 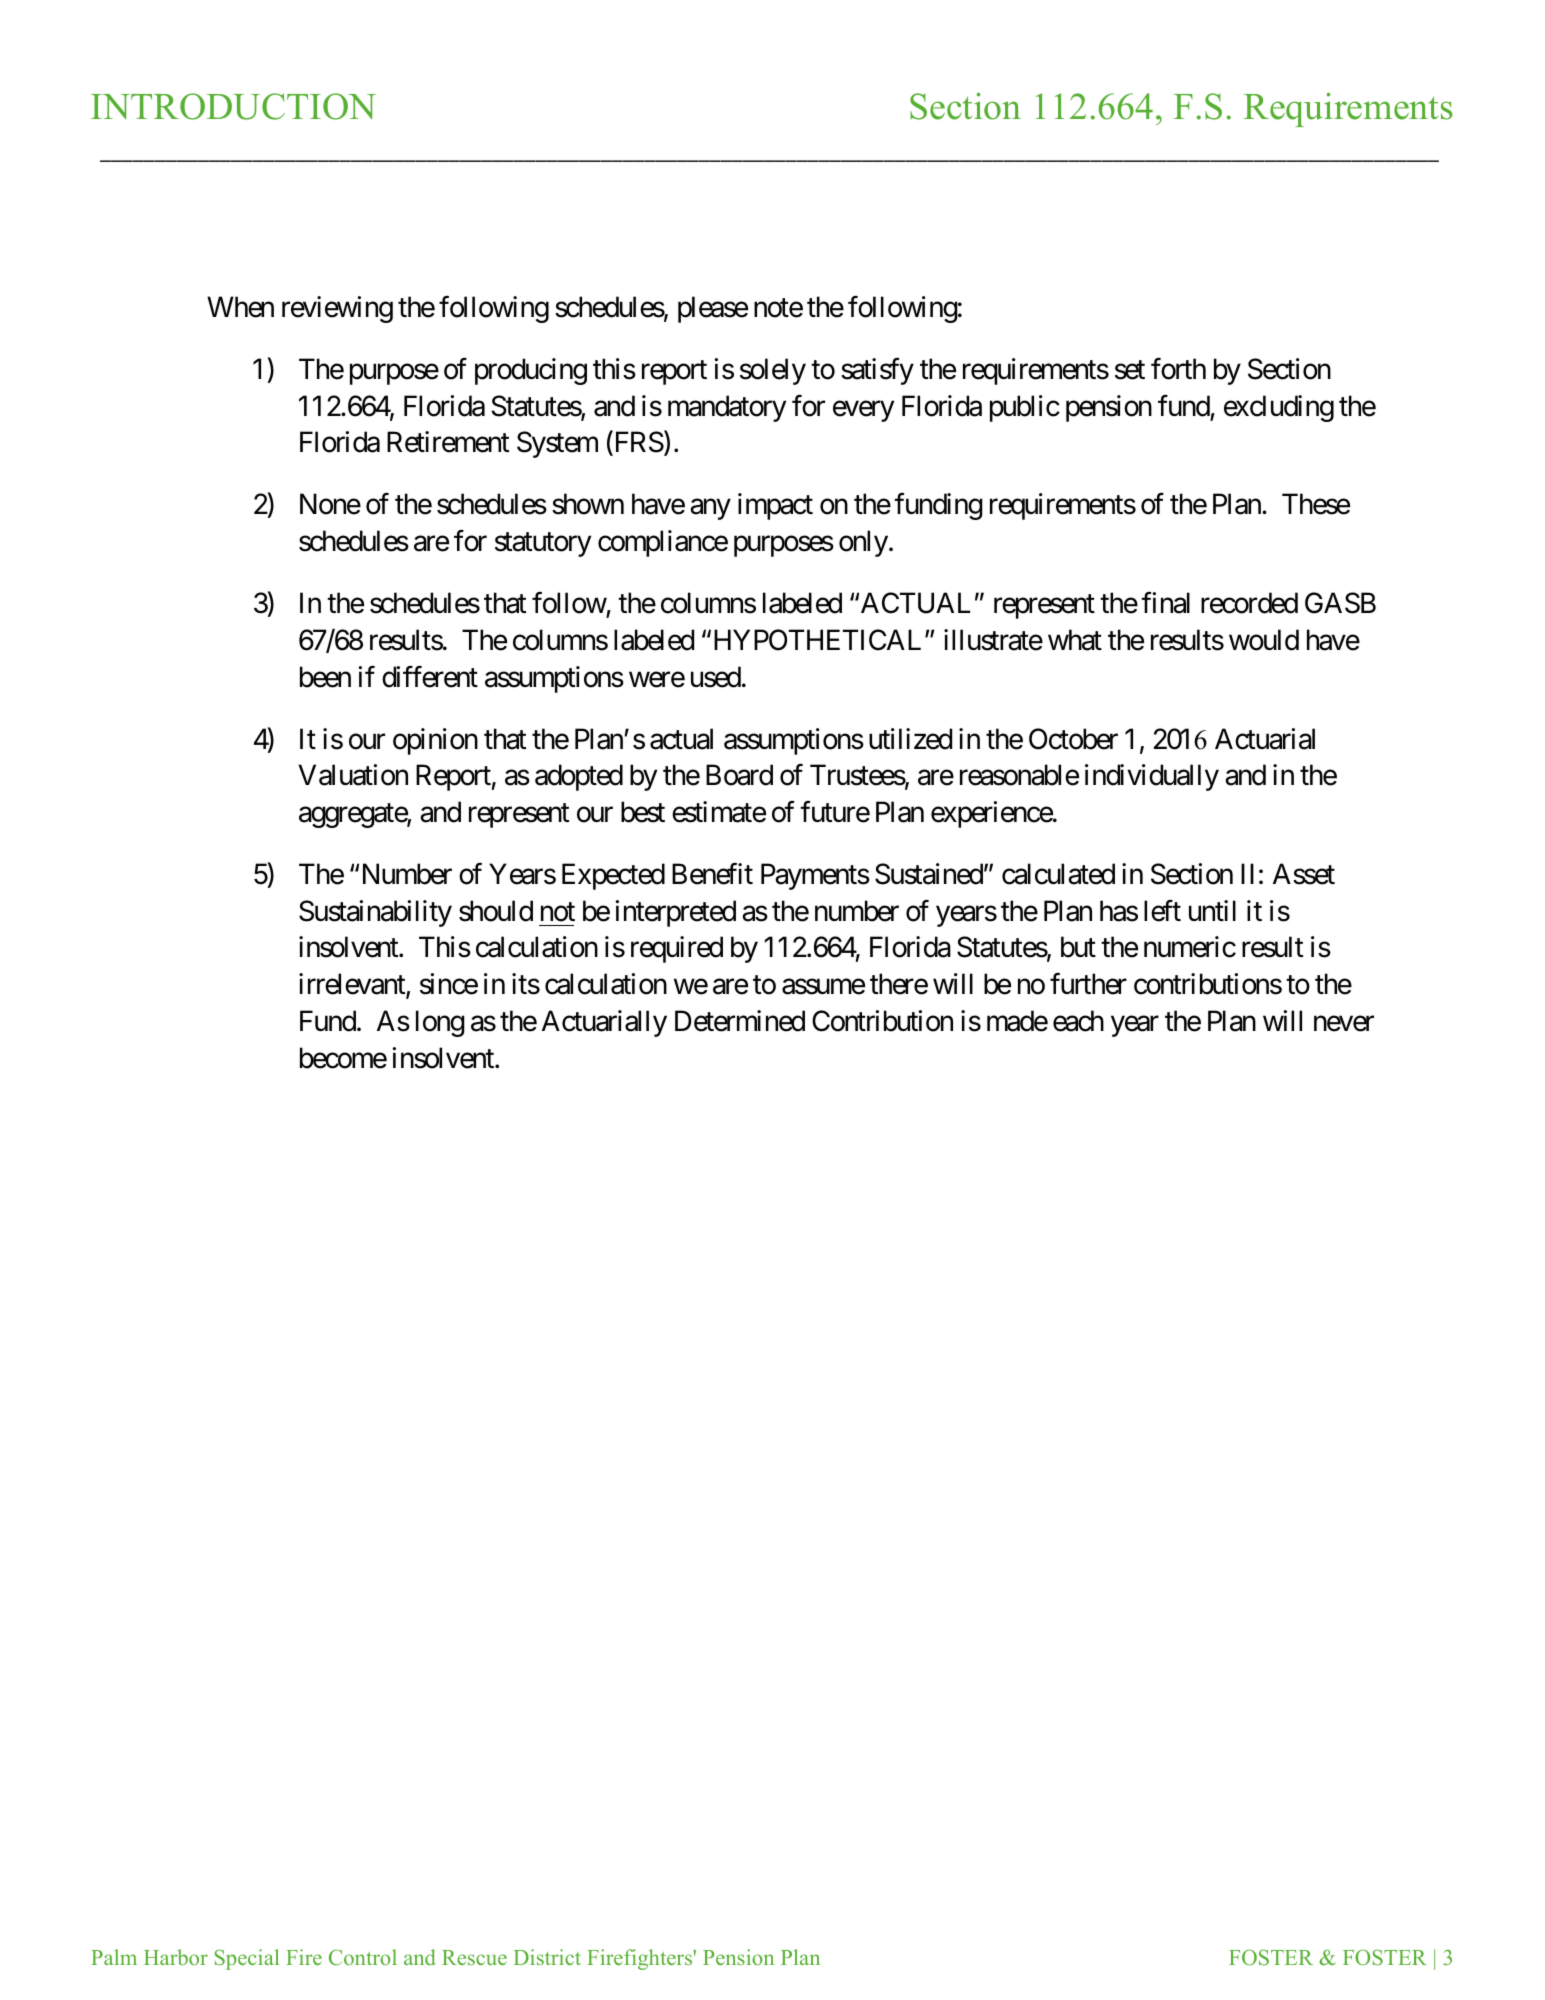 What do you see at coordinates (474, 1957) in the document?
I see `Rescue` at bounding box center [474, 1957].
